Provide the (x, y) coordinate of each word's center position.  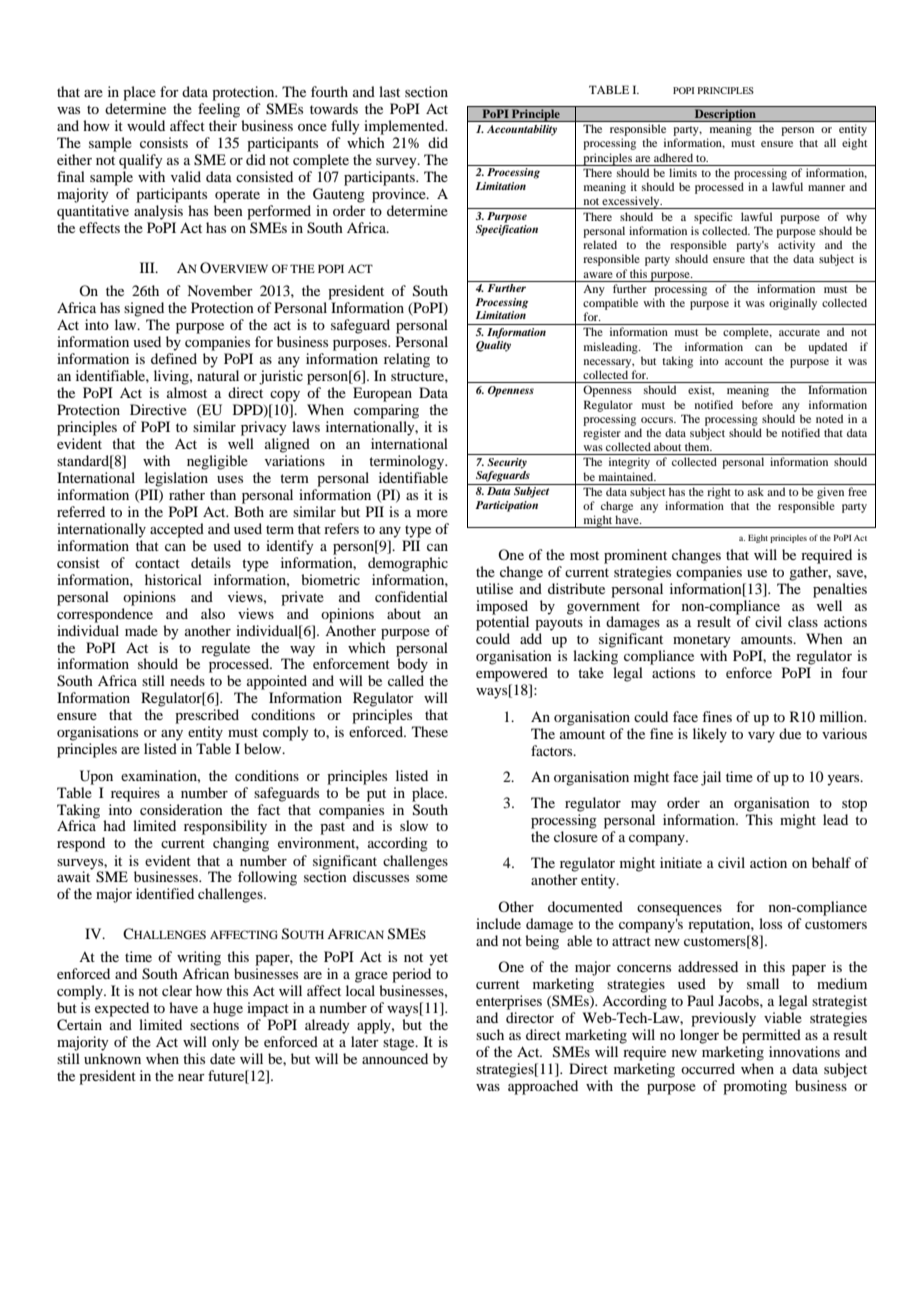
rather (187, 494)
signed (144, 309)
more (432, 513)
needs (187, 680)
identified (165, 893)
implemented (405, 127)
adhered (673, 157)
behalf (831, 862)
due (790, 733)
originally (793, 304)
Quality (493, 346)
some (432, 878)
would (146, 125)
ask (755, 491)
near (191, 1077)
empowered (512, 674)
